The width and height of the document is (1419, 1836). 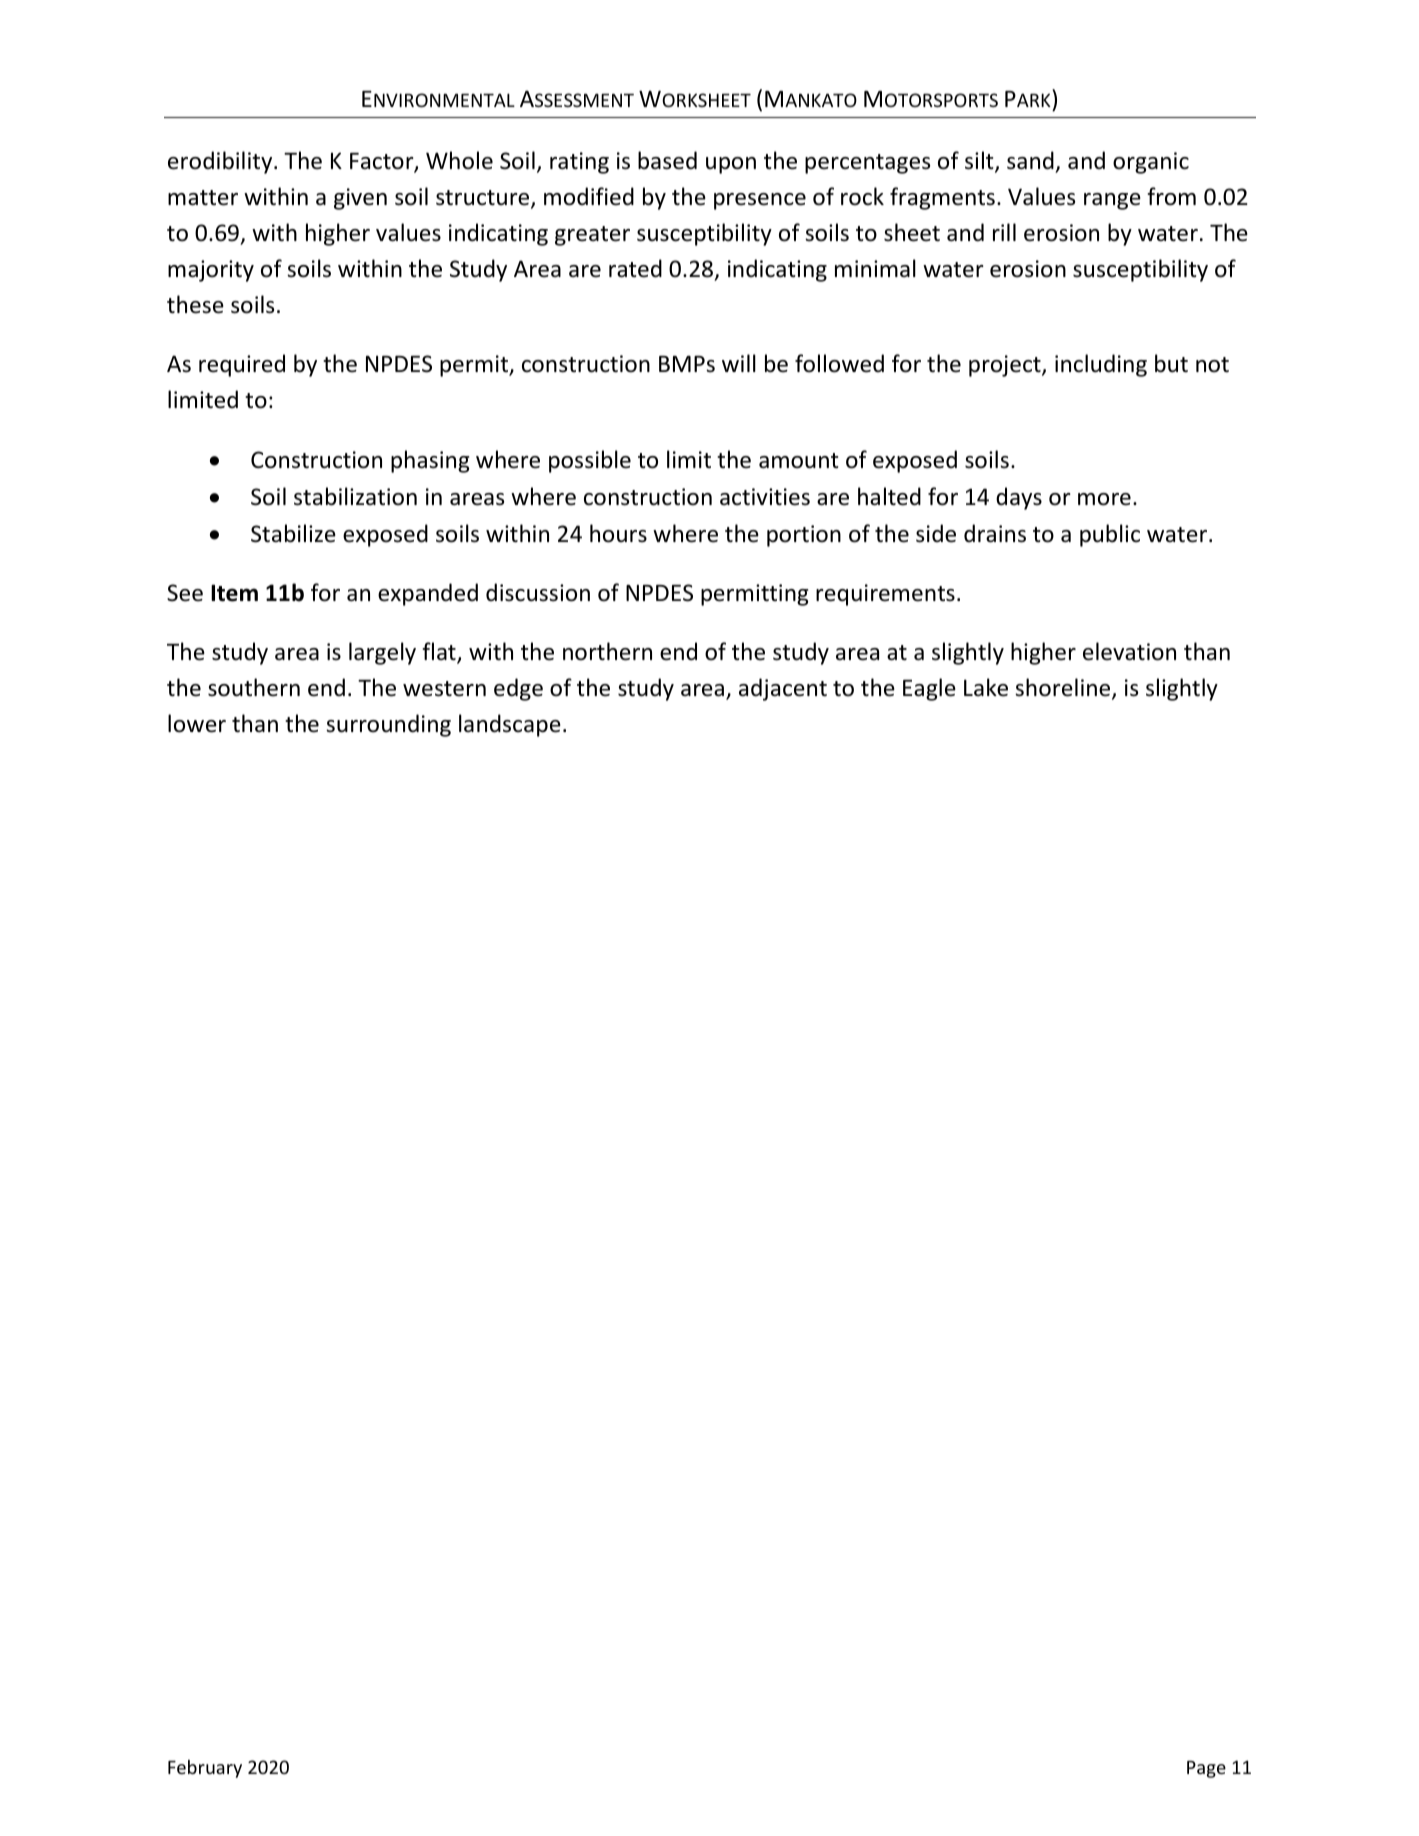 I want to click on given, so click(x=360, y=199).
